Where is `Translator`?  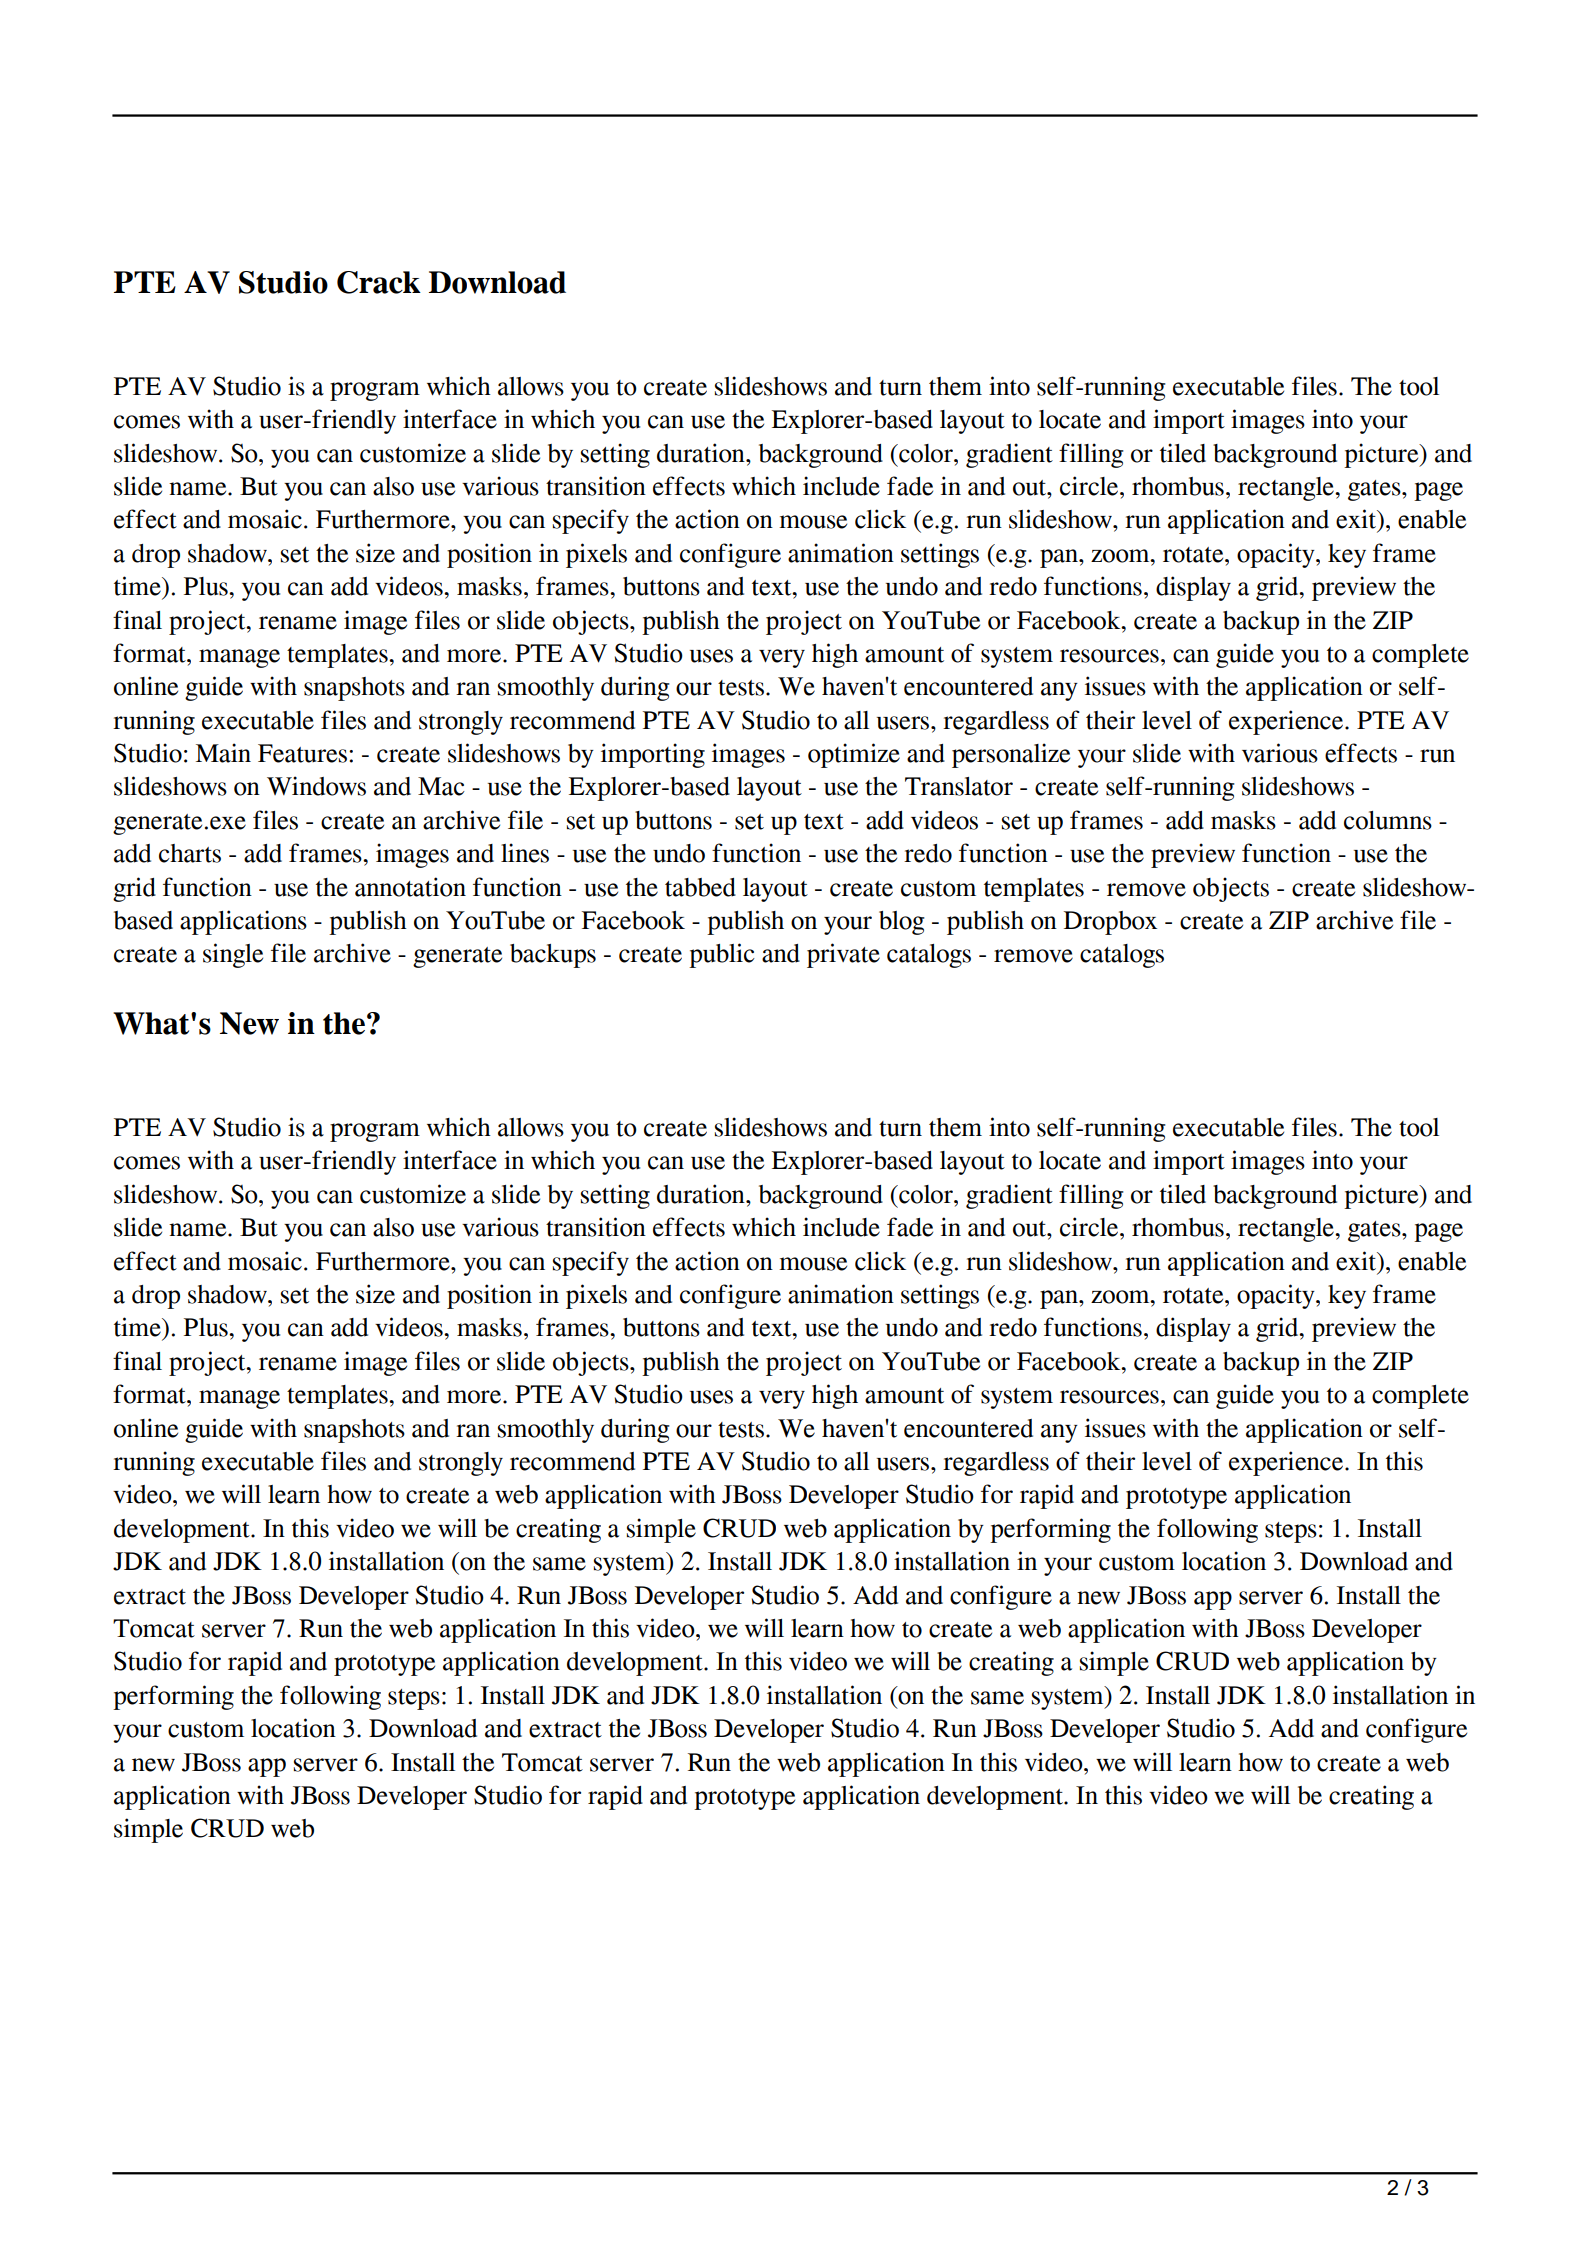 Translator is located at coordinates (959, 786).
